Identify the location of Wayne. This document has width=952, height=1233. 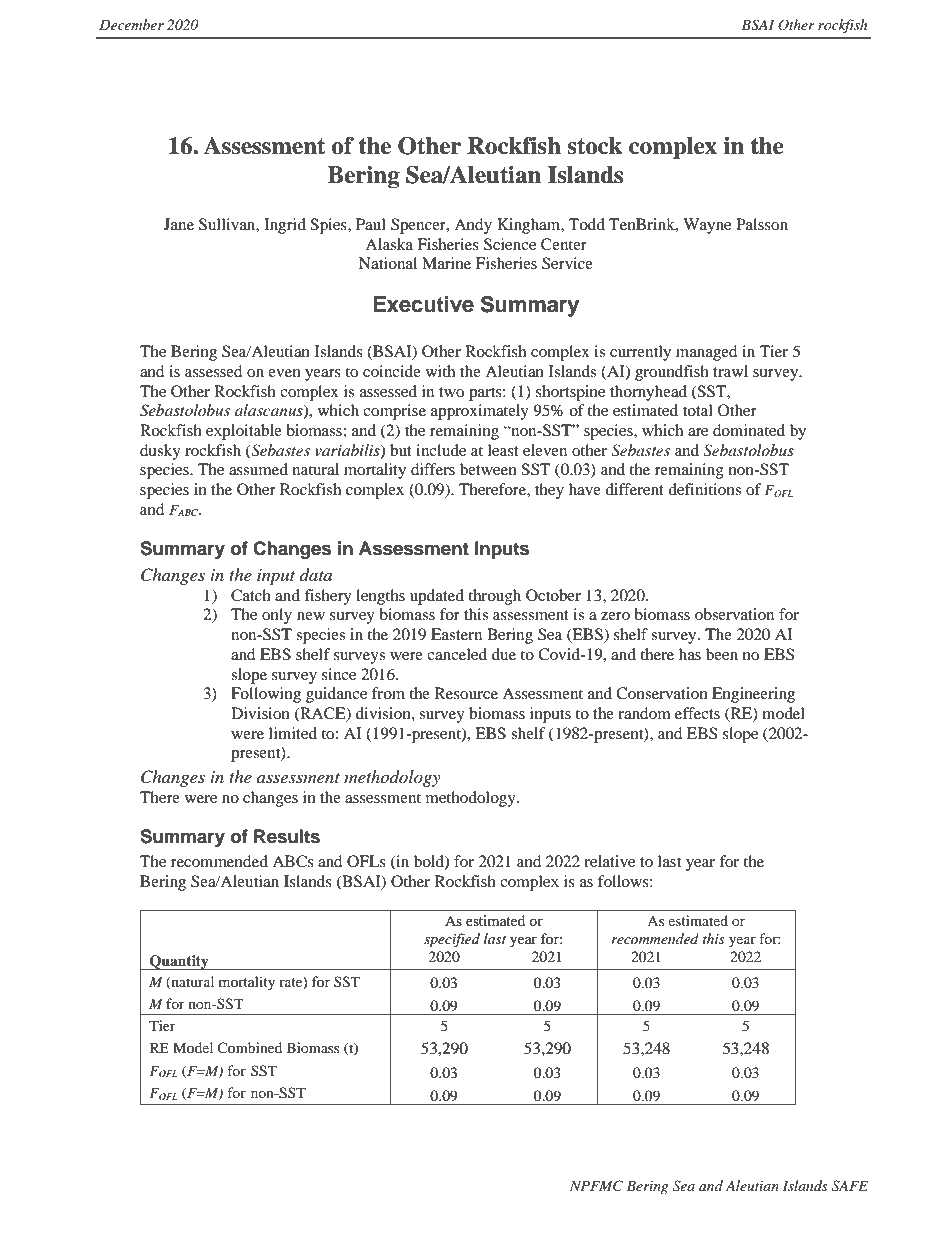
(707, 226).
